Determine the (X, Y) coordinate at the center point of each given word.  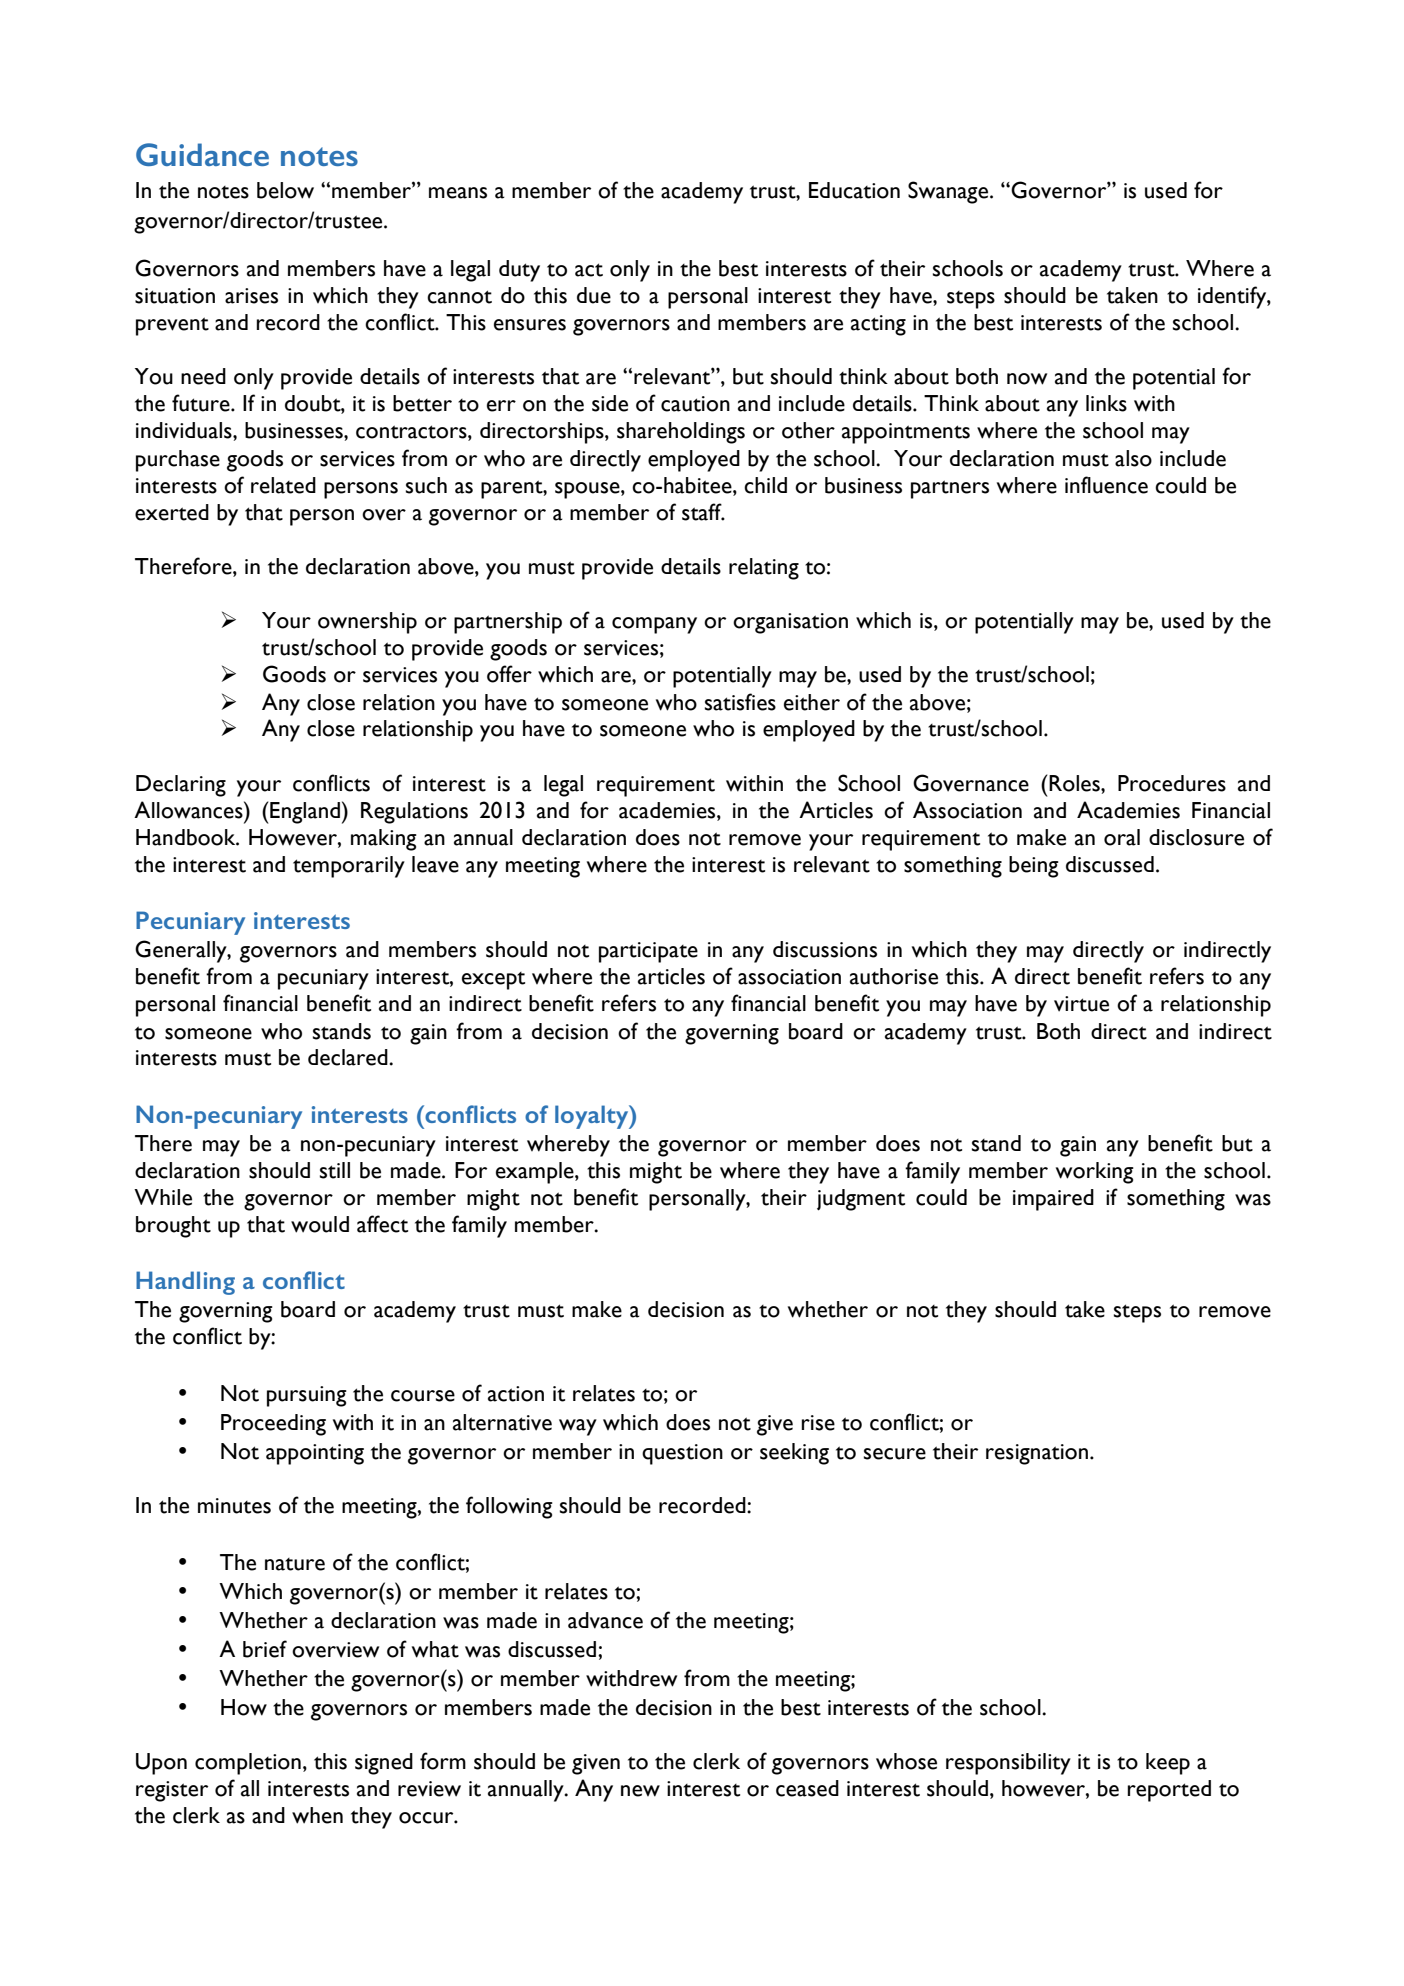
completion (248, 1764)
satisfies (740, 702)
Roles (1075, 783)
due (594, 295)
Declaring (181, 786)
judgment (861, 1200)
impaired (1053, 1200)
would (320, 1224)
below (285, 190)
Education (854, 190)
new (640, 1791)
